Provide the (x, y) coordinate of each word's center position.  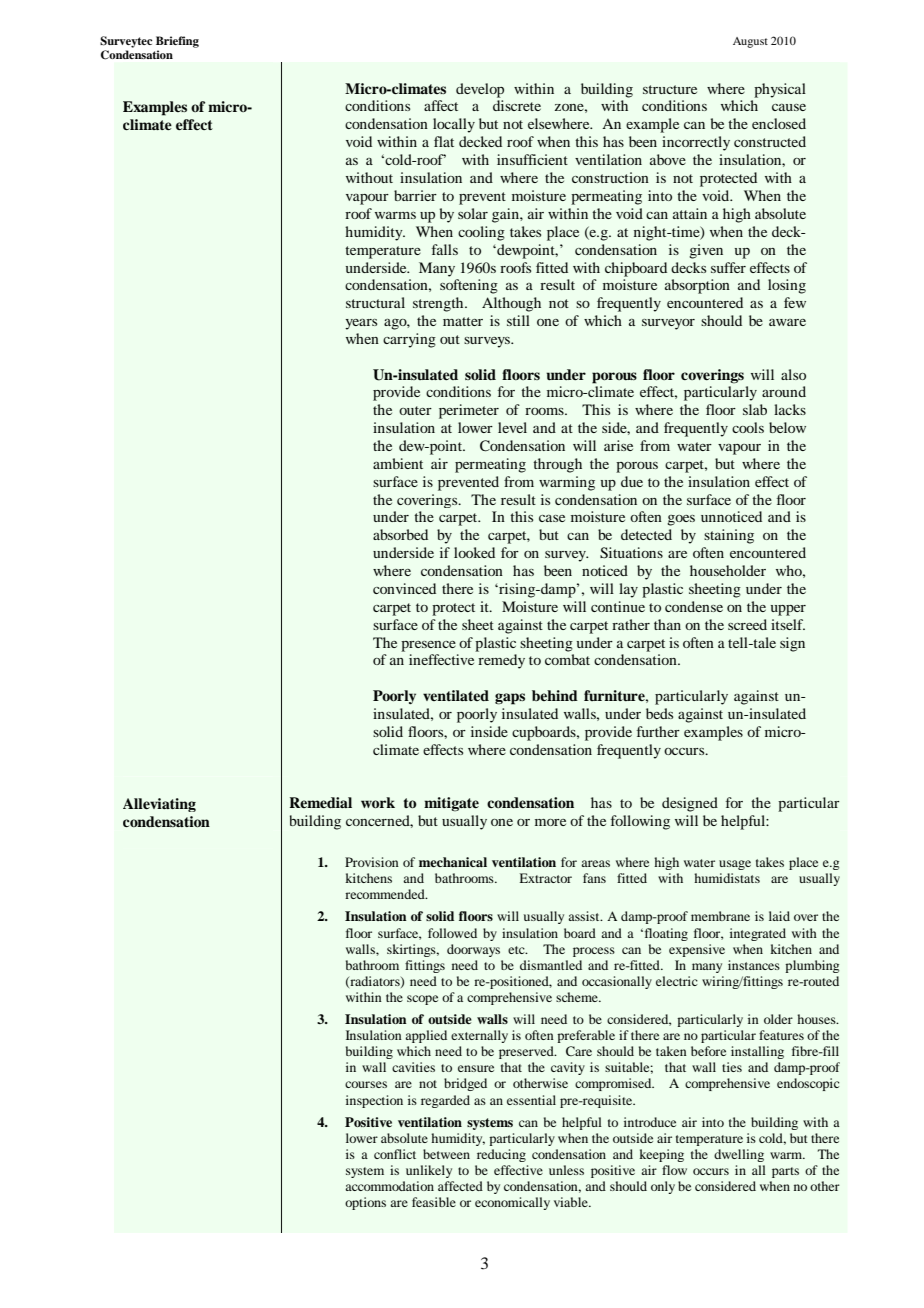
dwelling (739, 1155)
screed (747, 624)
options (365, 1203)
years (361, 324)
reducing (501, 1155)
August (750, 42)
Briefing (177, 42)
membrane (720, 916)
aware (787, 322)
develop (480, 90)
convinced (404, 588)
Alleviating (159, 805)
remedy (501, 661)
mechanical (453, 862)
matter (463, 321)
